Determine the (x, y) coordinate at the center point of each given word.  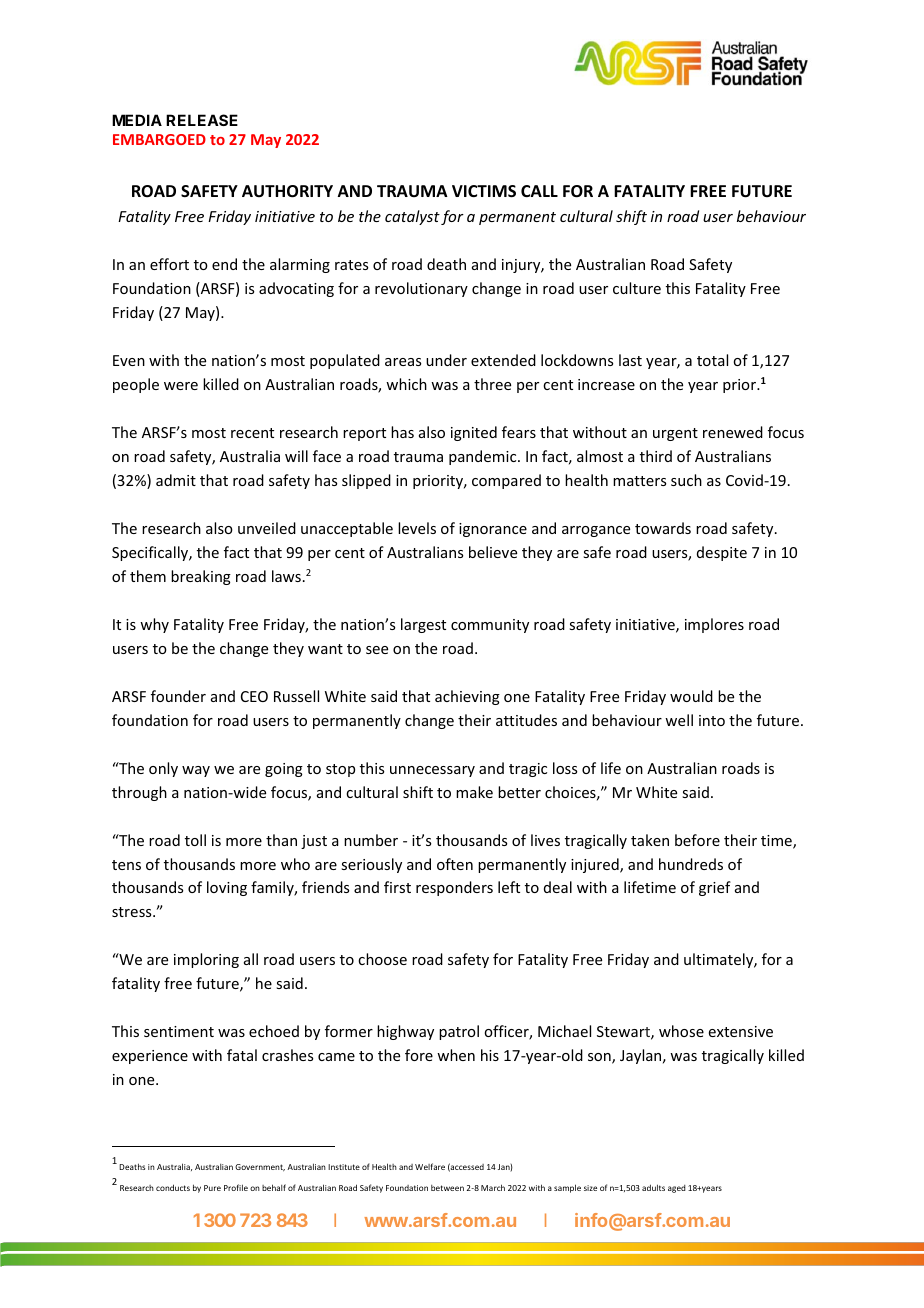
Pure (212, 1188)
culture (637, 288)
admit (176, 480)
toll (195, 840)
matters (639, 481)
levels (417, 528)
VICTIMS (484, 191)
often (455, 864)
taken (650, 840)
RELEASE (202, 120)
